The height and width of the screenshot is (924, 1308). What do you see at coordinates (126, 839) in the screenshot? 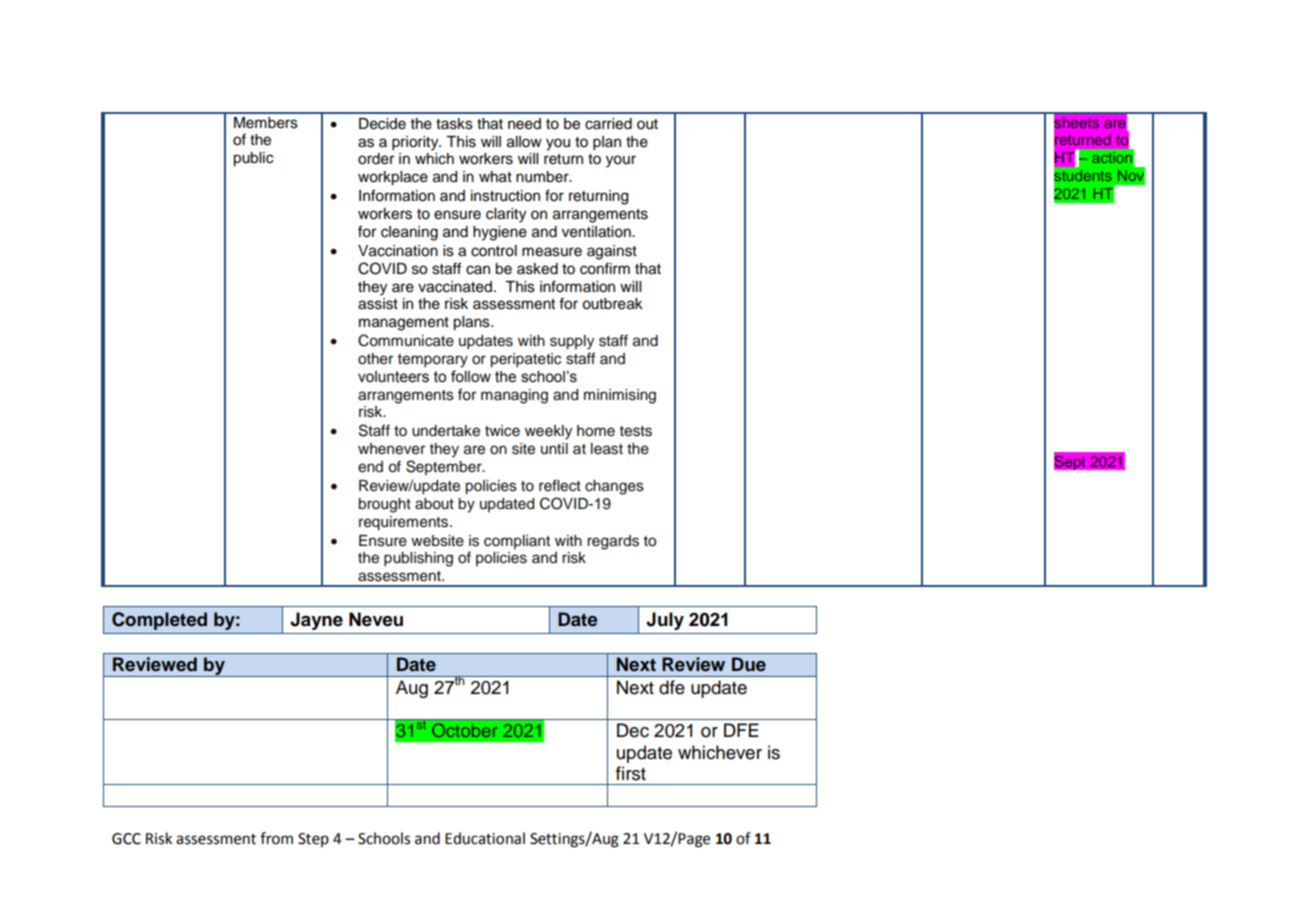
I see `GCC` at bounding box center [126, 839].
